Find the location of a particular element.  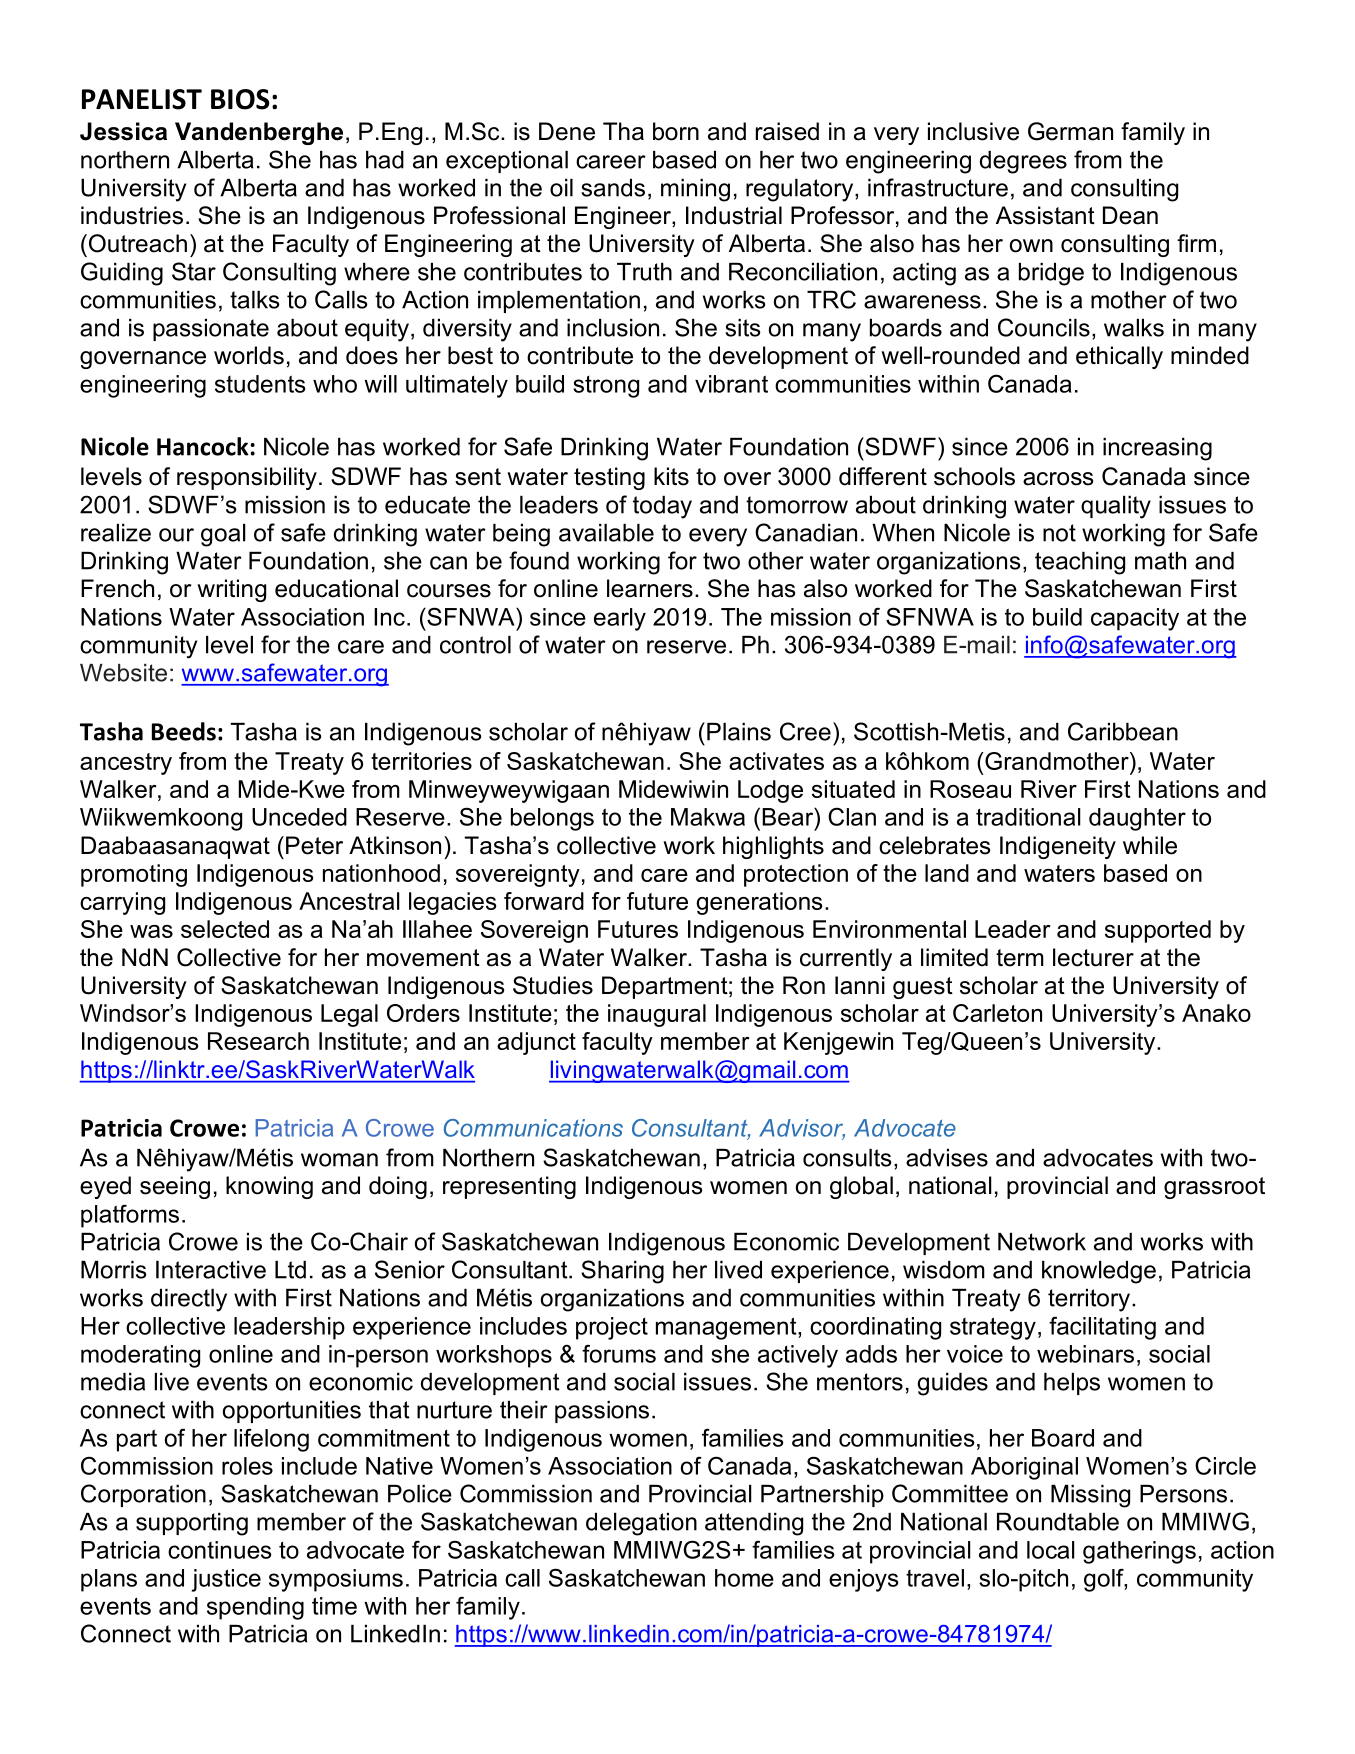

justice is located at coordinates (226, 1580).
